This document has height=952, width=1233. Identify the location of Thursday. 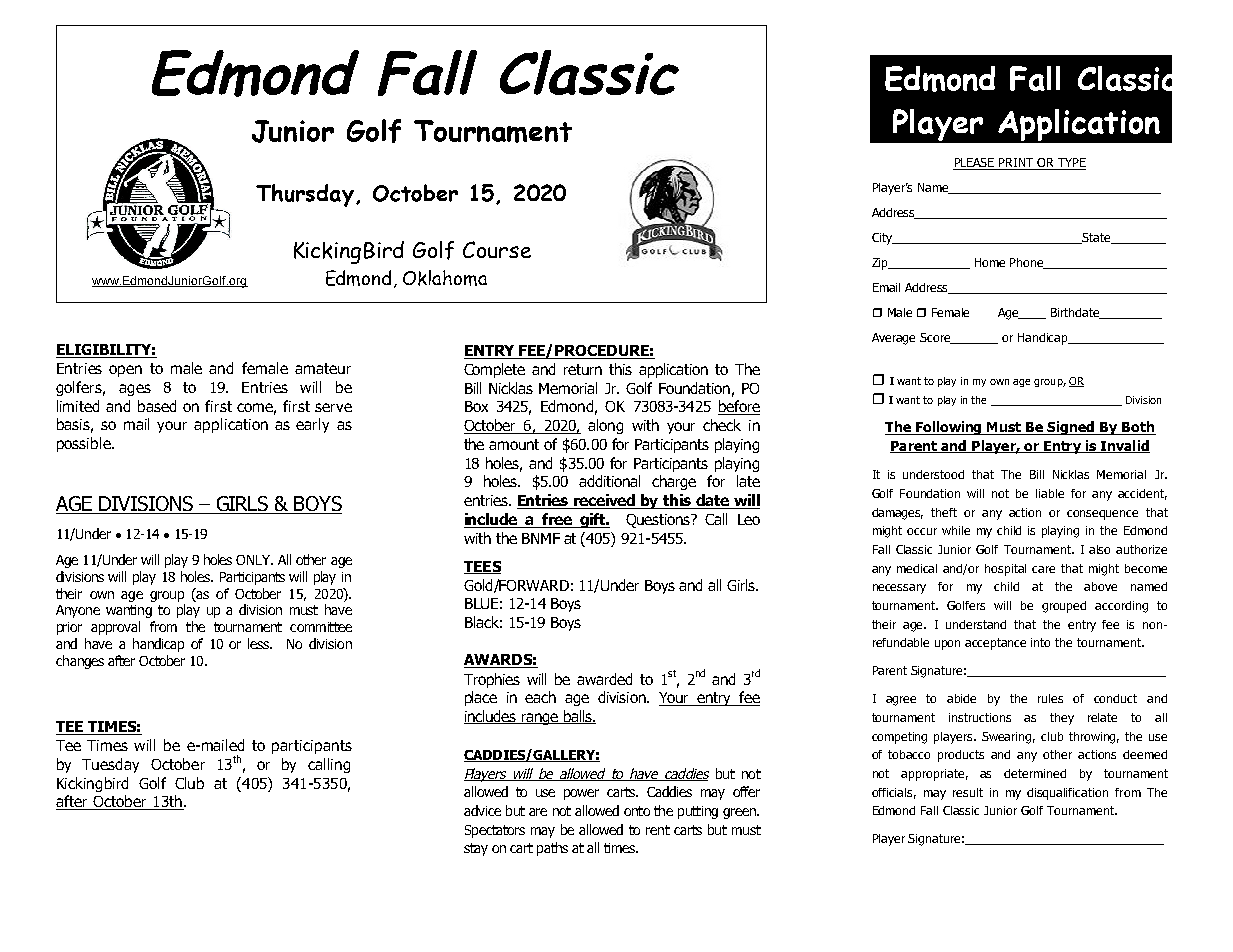
(305, 195).
